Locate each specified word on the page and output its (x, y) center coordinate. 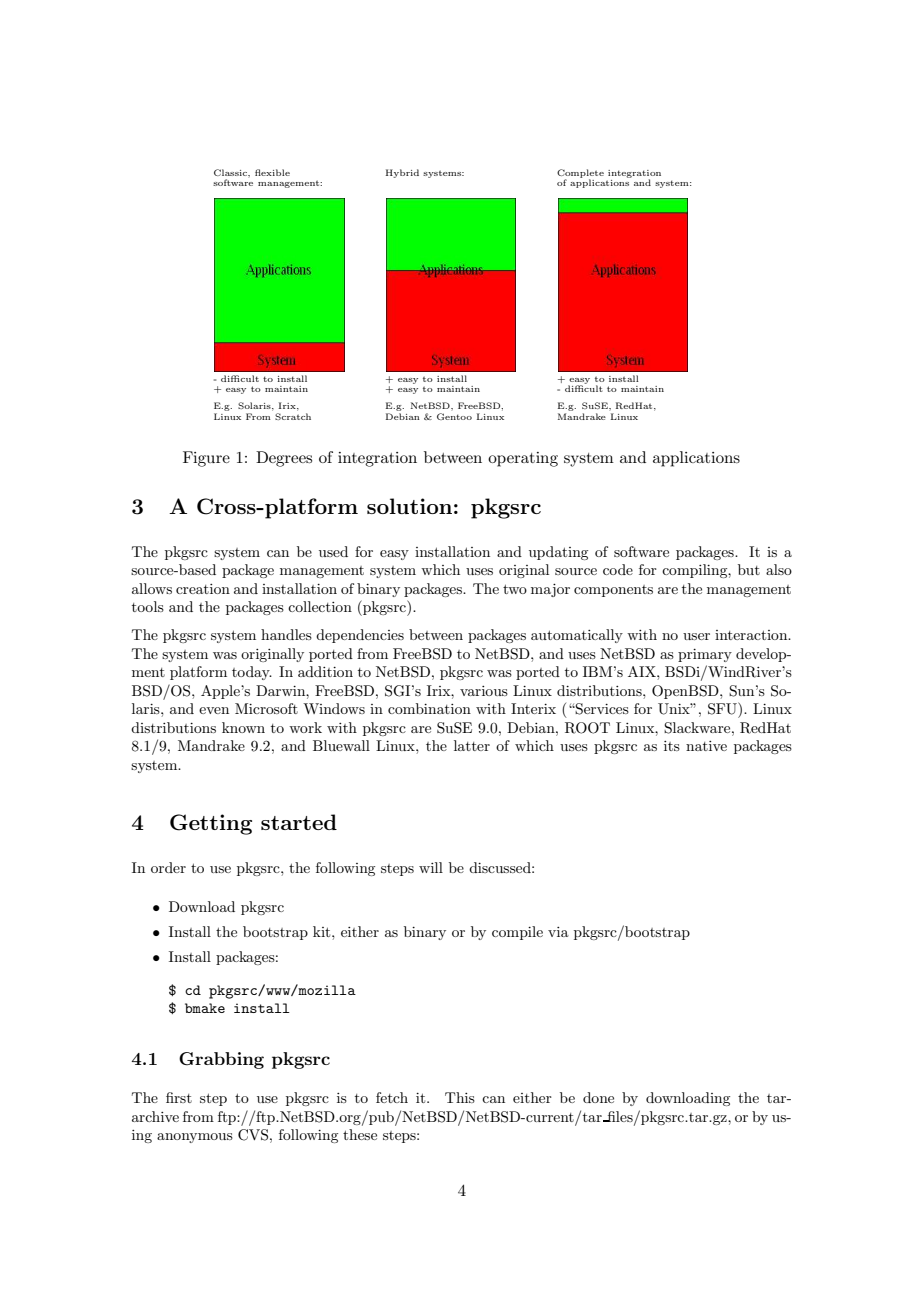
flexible (272, 172)
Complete (580, 174)
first (179, 1097)
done (598, 1097)
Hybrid (402, 173)
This (460, 1097)
